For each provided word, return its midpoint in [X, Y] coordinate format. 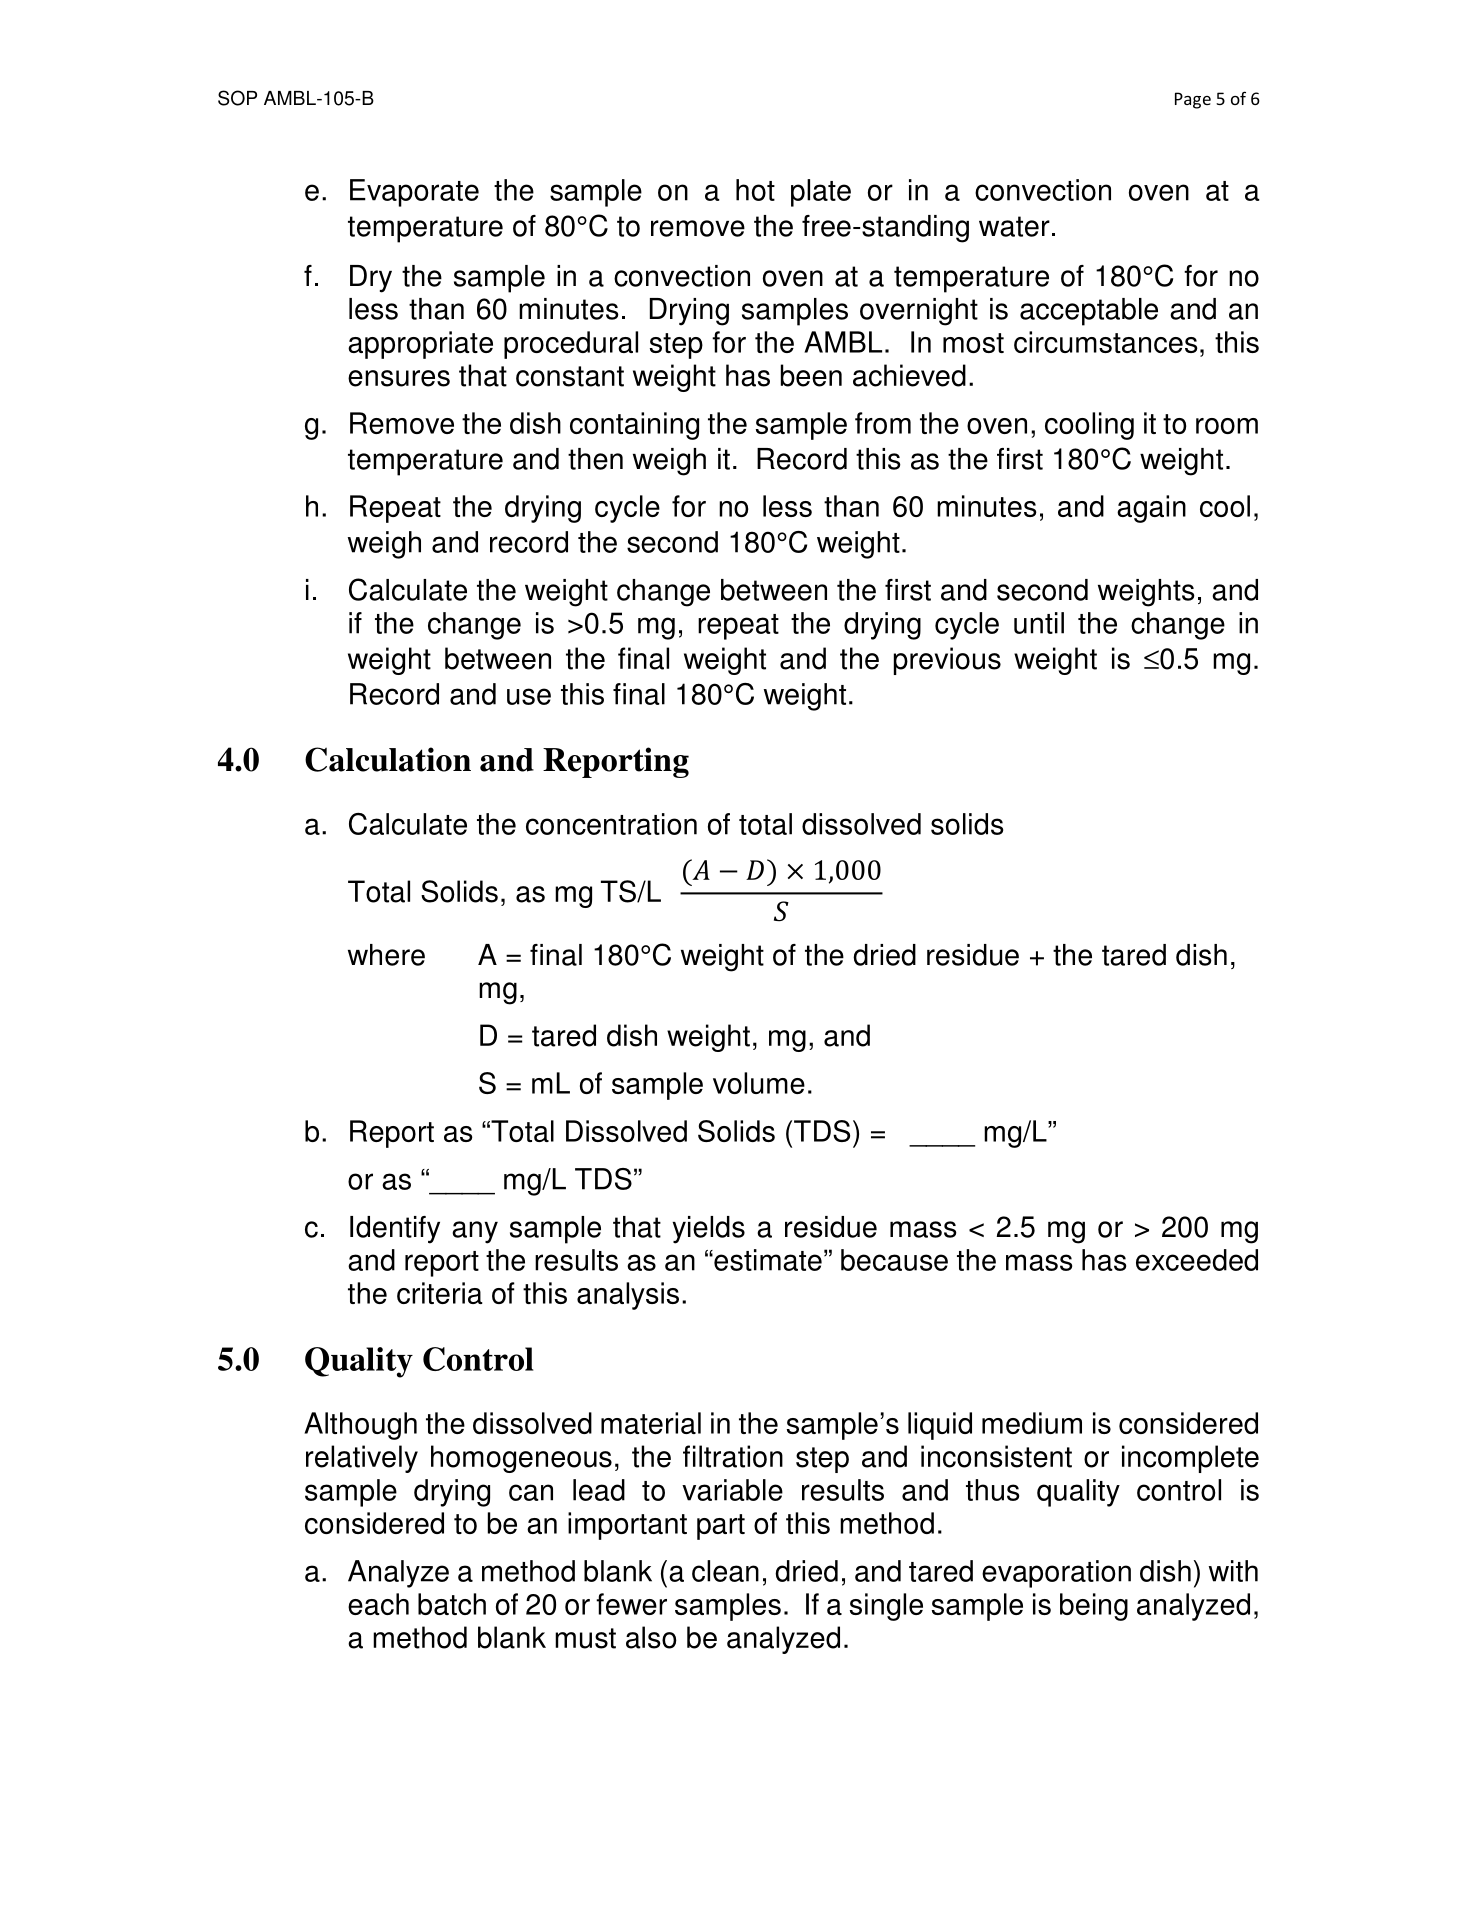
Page [1193, 100]
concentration [611, 824]
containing [634, 426]
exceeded [1197, 1260]
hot [755, 190]
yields [708, 1230]
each [378, 1604]
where [386, 955]
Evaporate [414, 193]
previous [947, 661]
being [1094, 1607]
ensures [399, 378]
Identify [395, 1230]
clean [725, 1571]
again [1151, 509]
